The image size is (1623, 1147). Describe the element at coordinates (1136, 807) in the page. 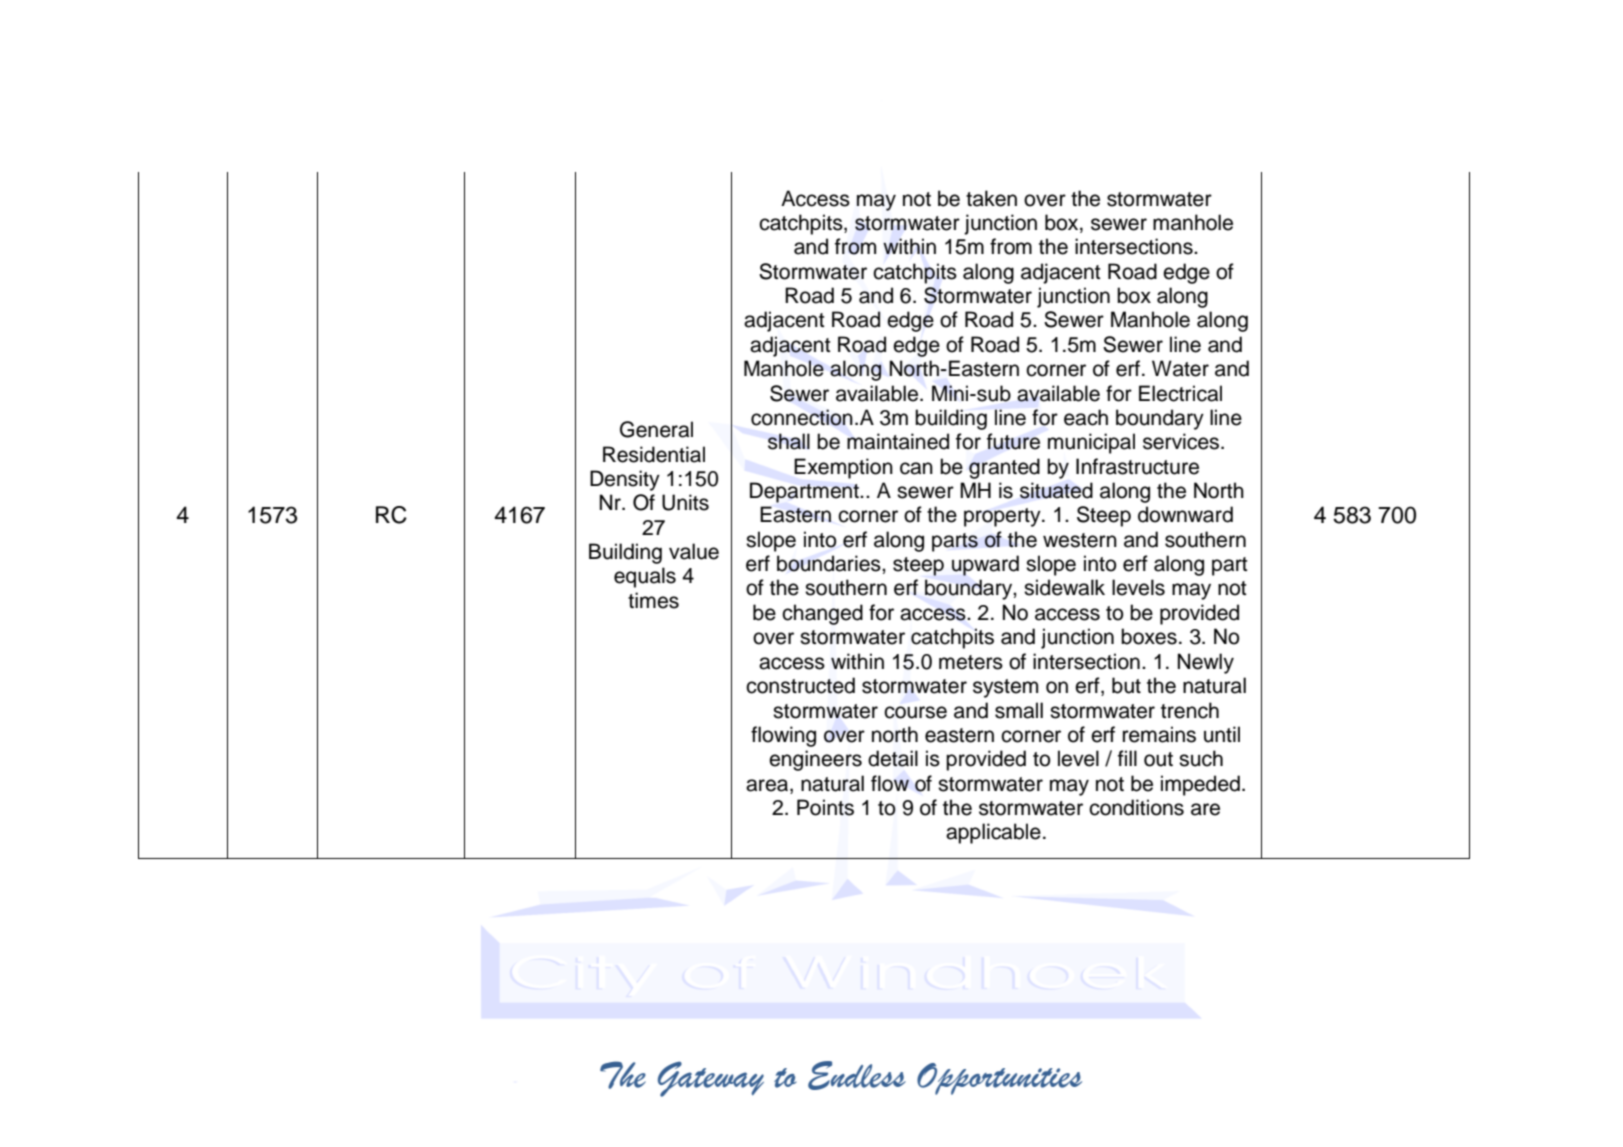

I see `conditions` at that location.
